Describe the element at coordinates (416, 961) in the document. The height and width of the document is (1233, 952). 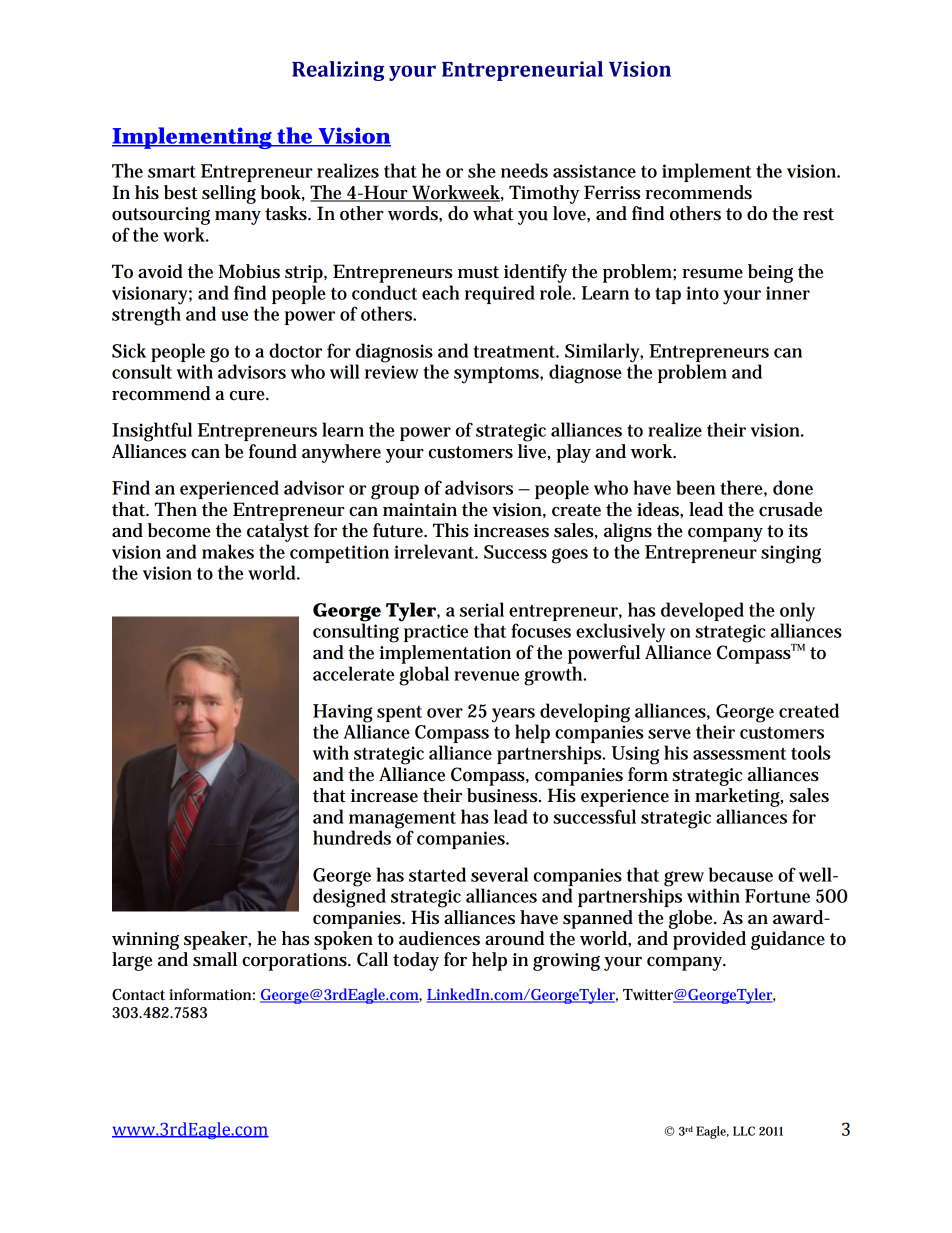
I see `today` at that location.
